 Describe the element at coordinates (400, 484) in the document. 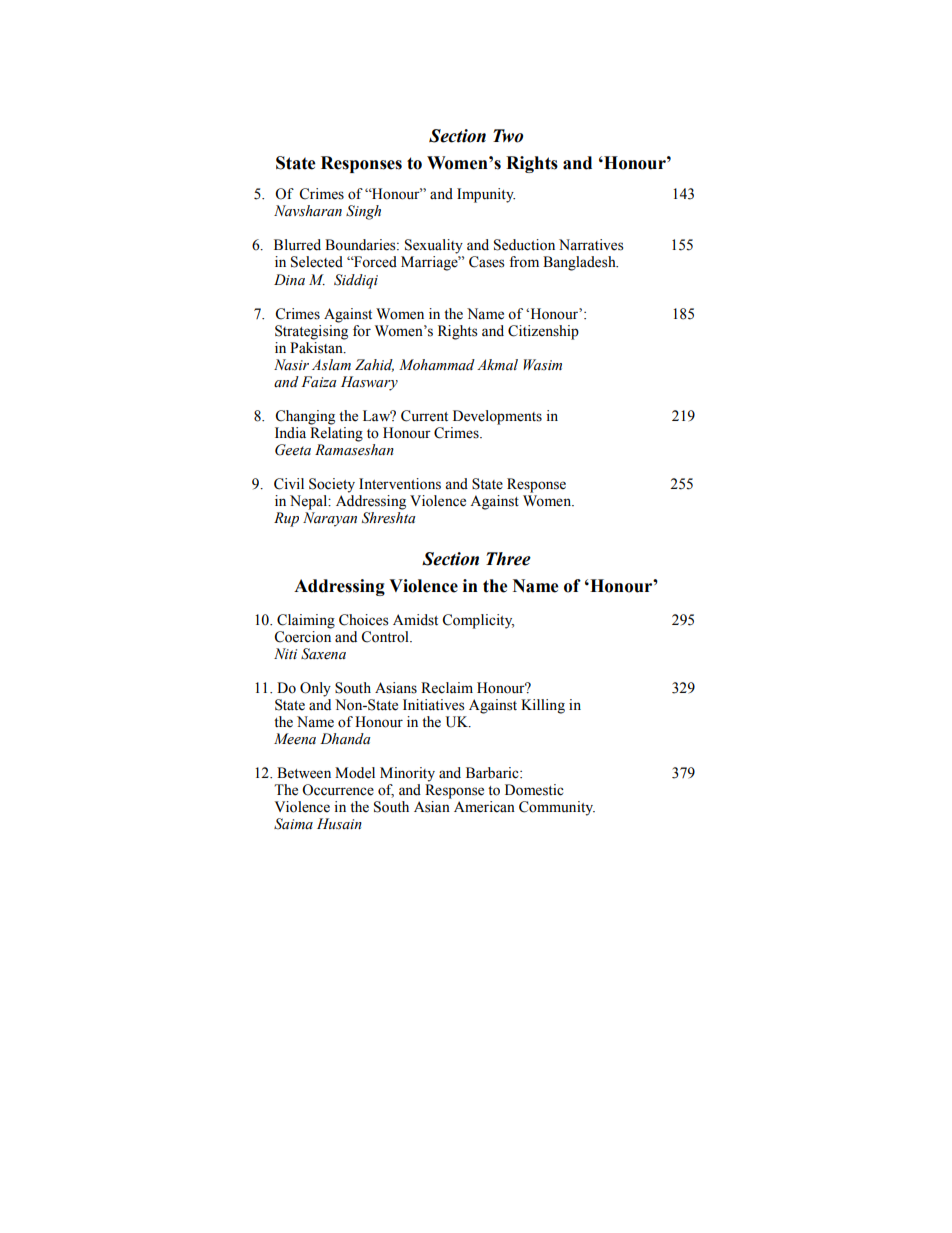

I see `Interventions` at that location.
